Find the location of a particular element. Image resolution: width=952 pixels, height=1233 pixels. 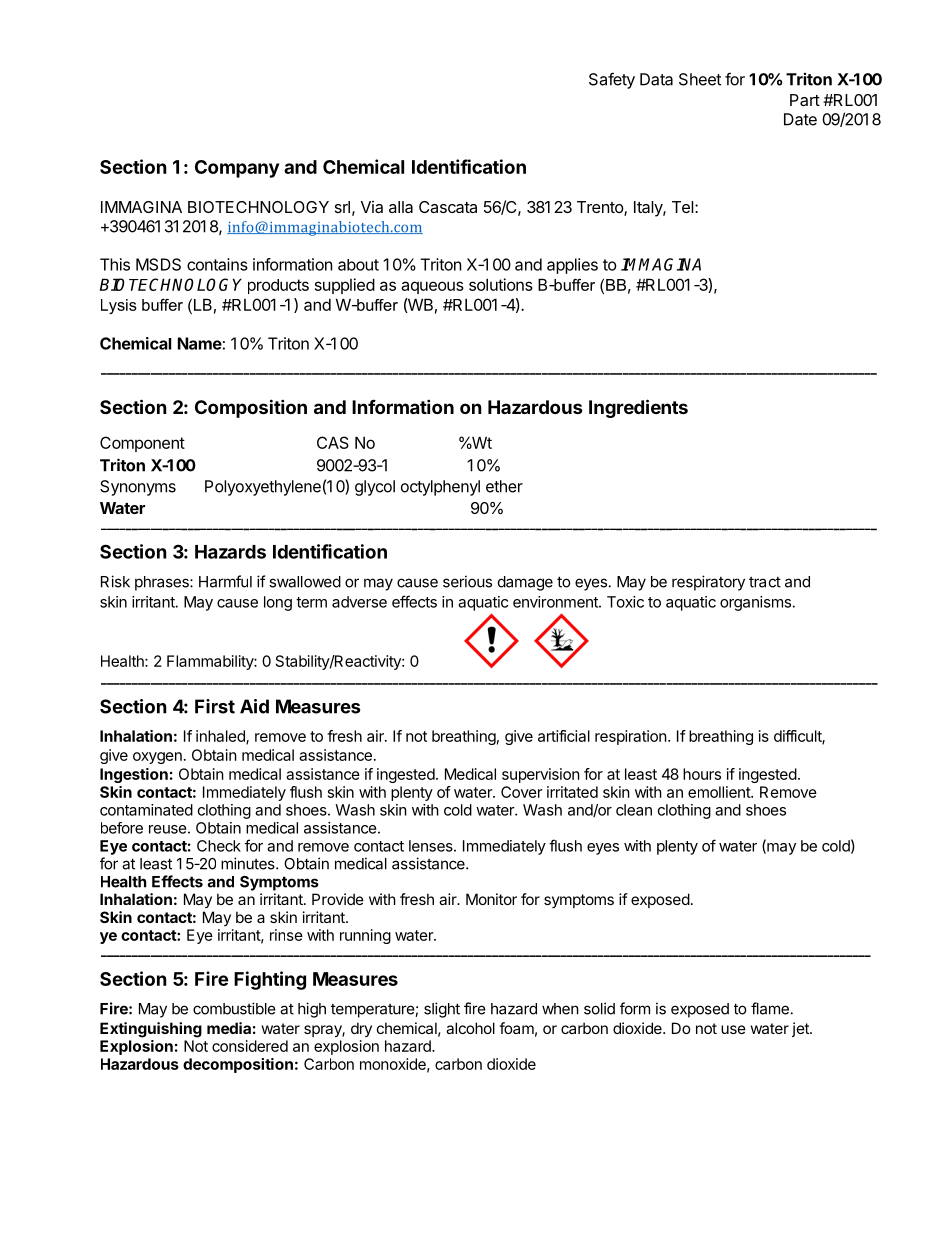

Company is located at coordinates (237, 169).
